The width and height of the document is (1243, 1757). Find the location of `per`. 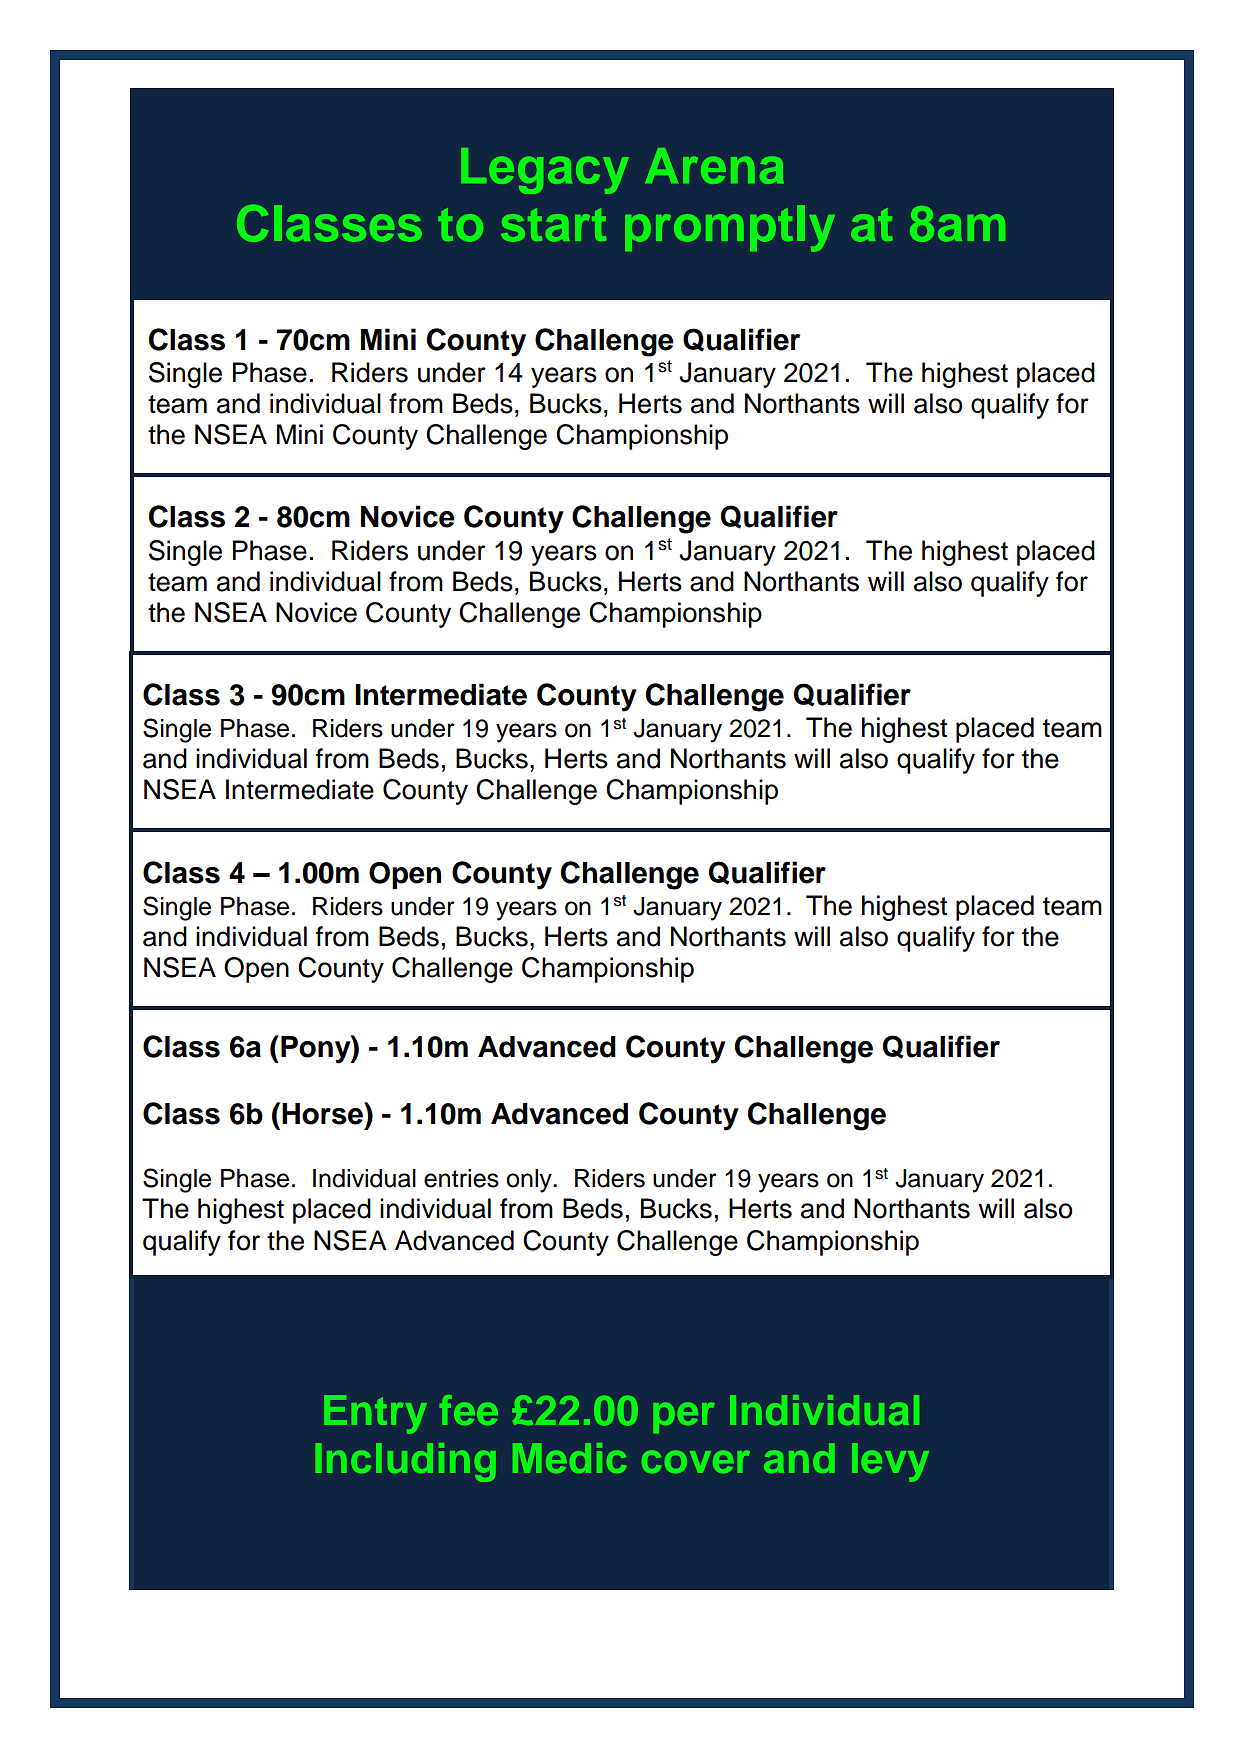

per is located at coordinates (684, 1418).
